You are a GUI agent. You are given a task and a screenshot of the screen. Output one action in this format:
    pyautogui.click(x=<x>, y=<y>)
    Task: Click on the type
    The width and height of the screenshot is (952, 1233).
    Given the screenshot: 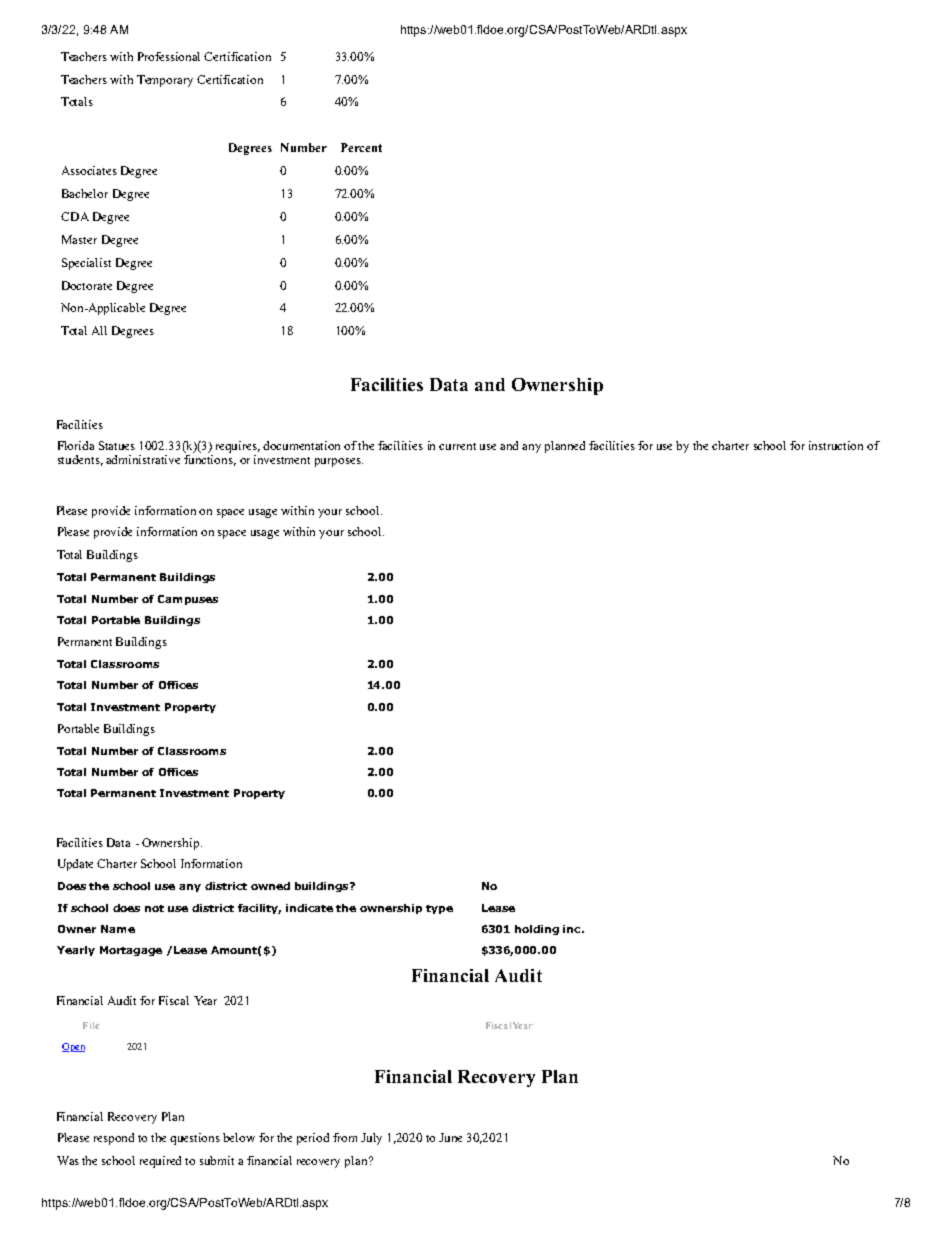 What is the action you would take?
    pyautogui.click(x=439, y=909)
